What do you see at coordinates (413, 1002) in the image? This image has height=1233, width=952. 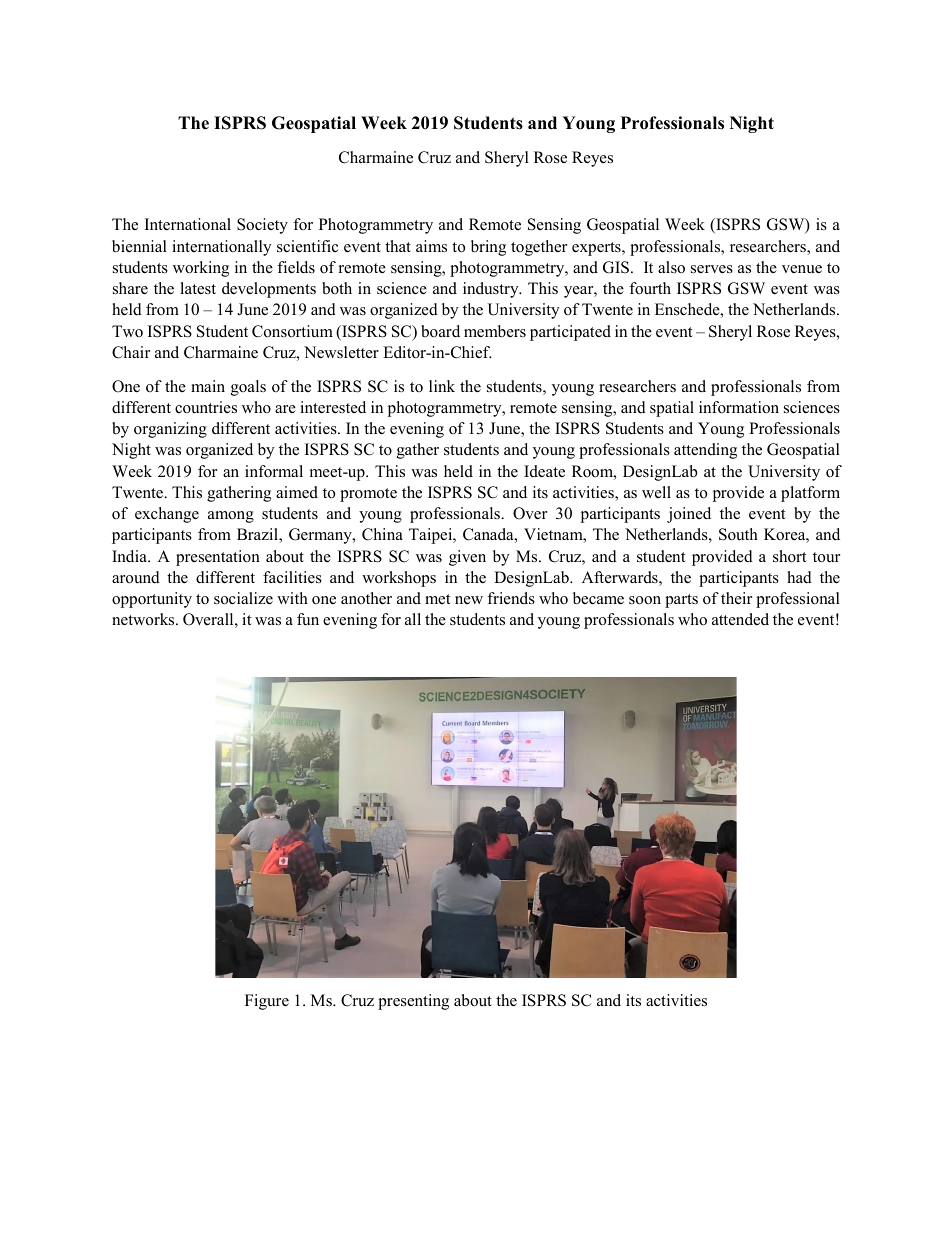 I see `presenting` at bounding box center [413, 1002].
